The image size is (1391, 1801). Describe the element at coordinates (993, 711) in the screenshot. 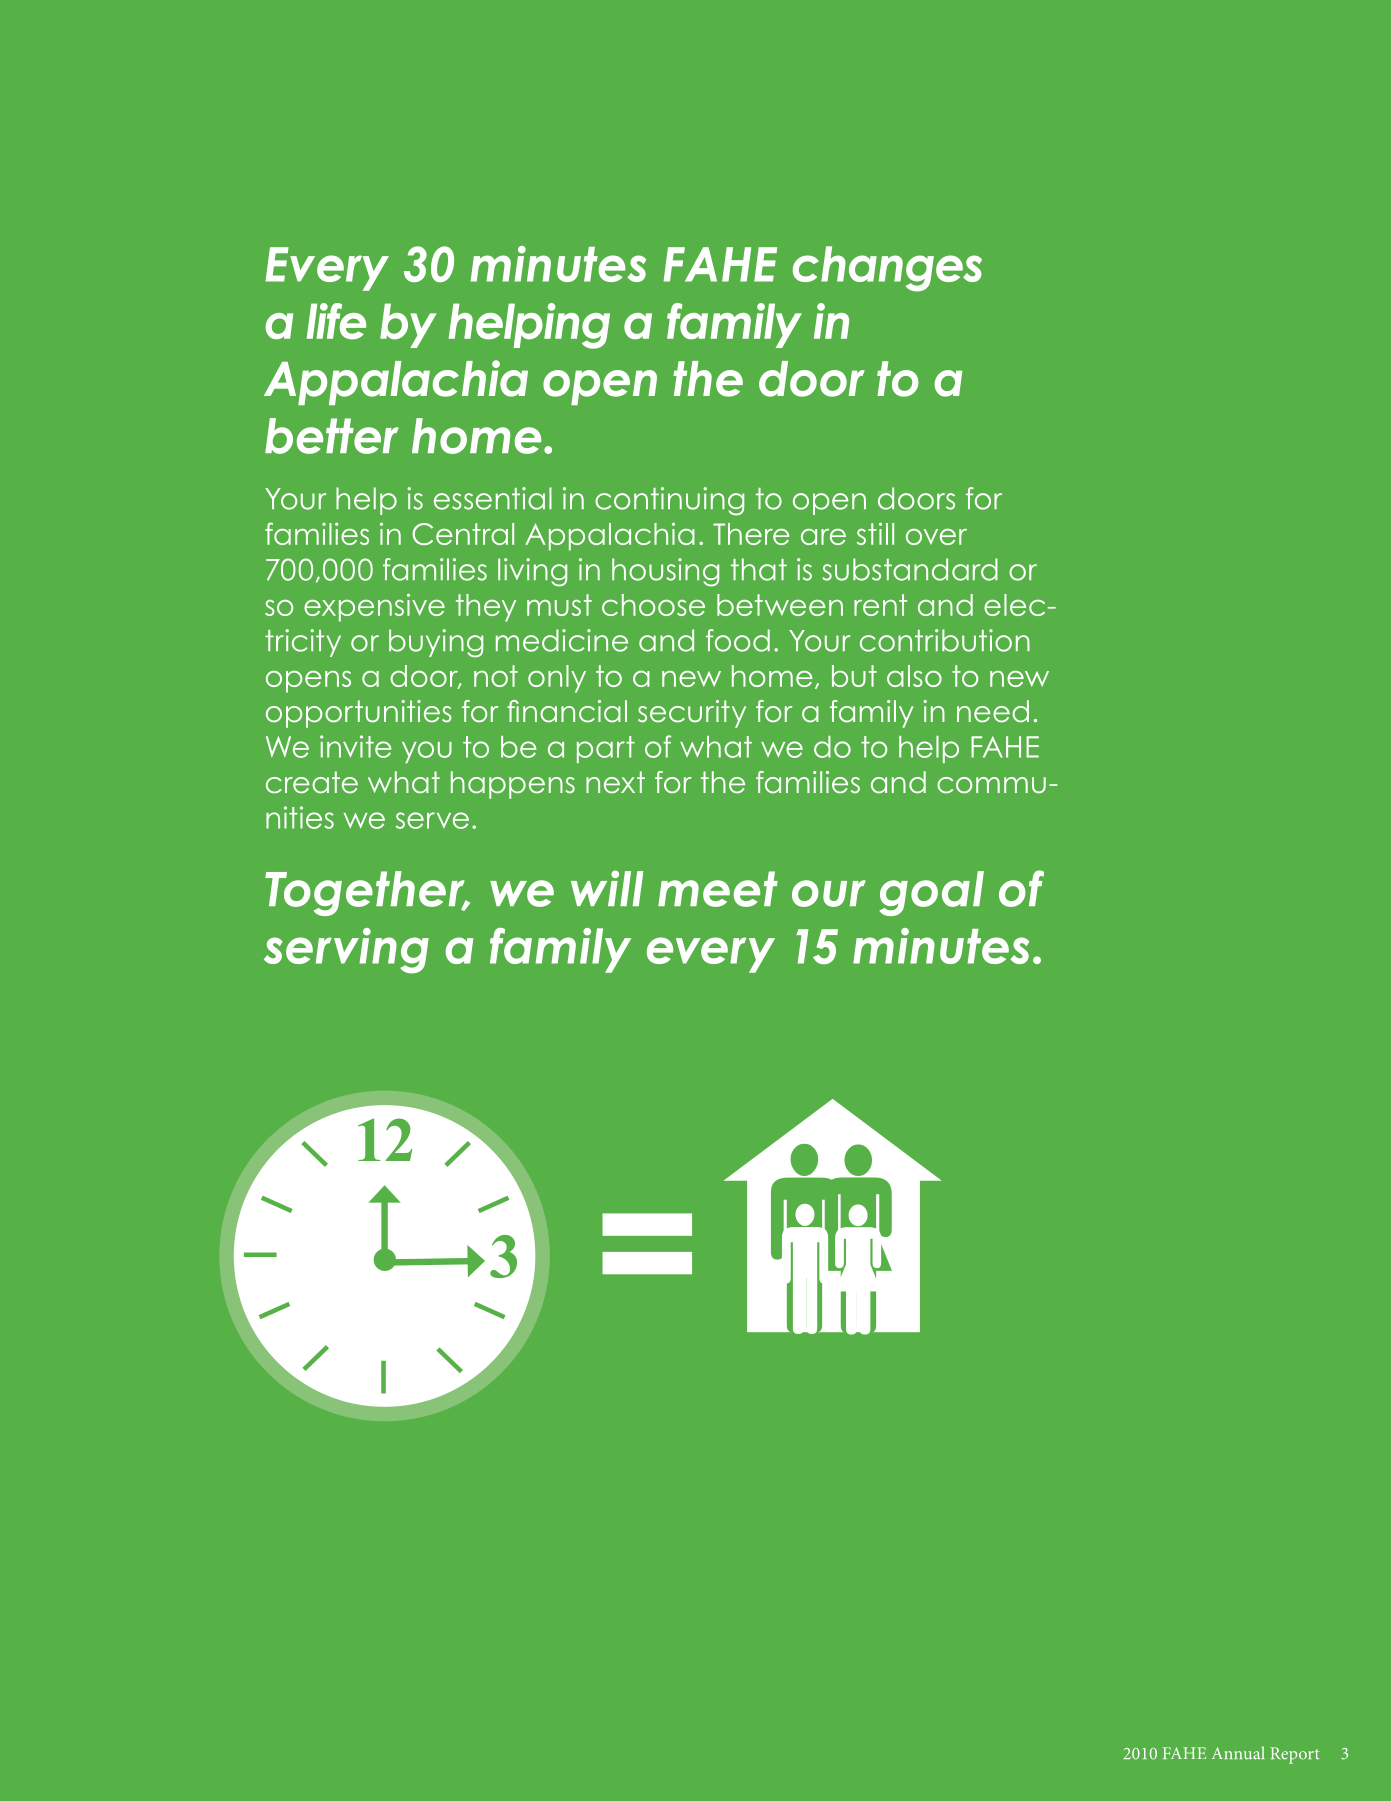

I see `need` at that location.
